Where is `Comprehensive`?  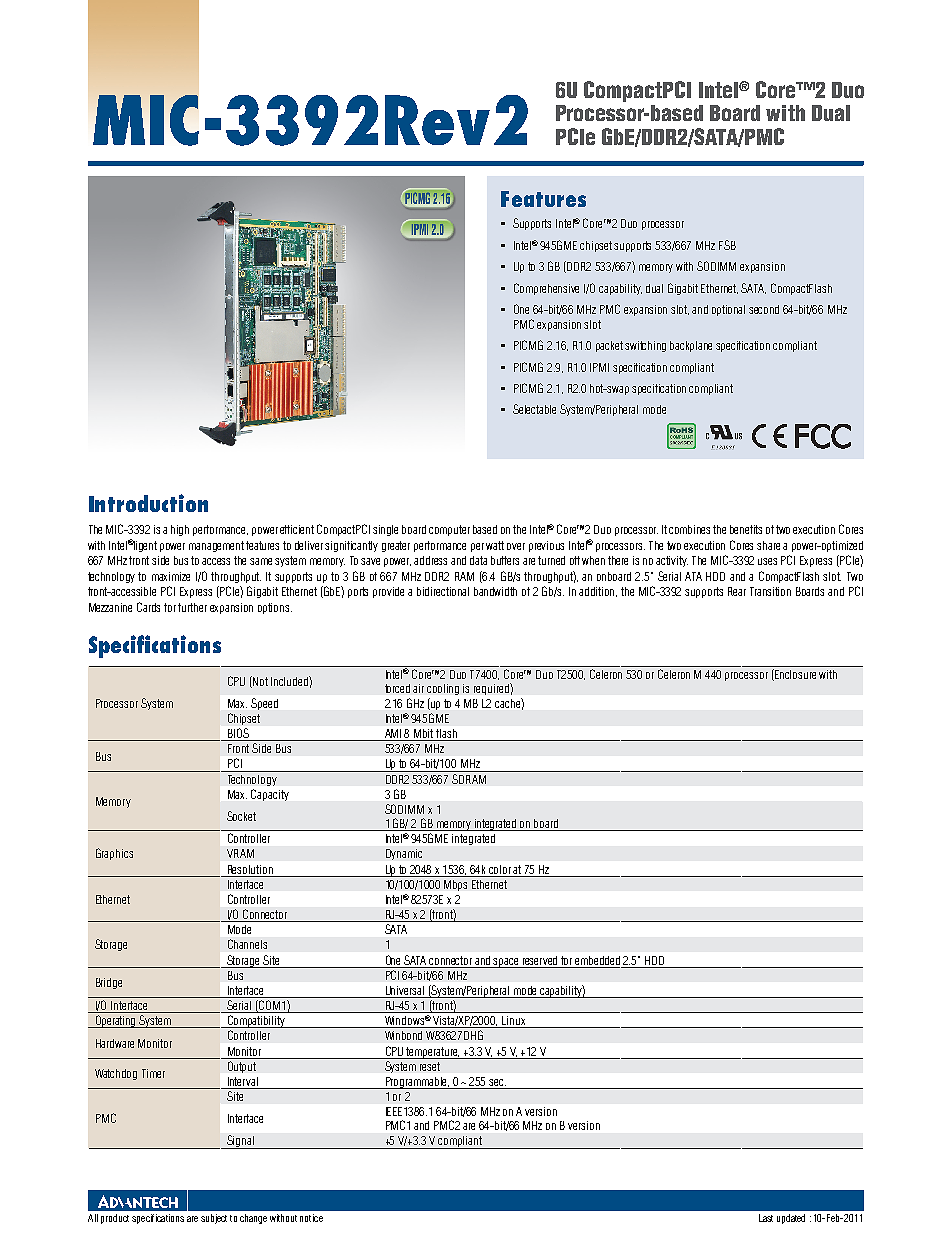 Comprehensive is located at coordinates (546, 289).
